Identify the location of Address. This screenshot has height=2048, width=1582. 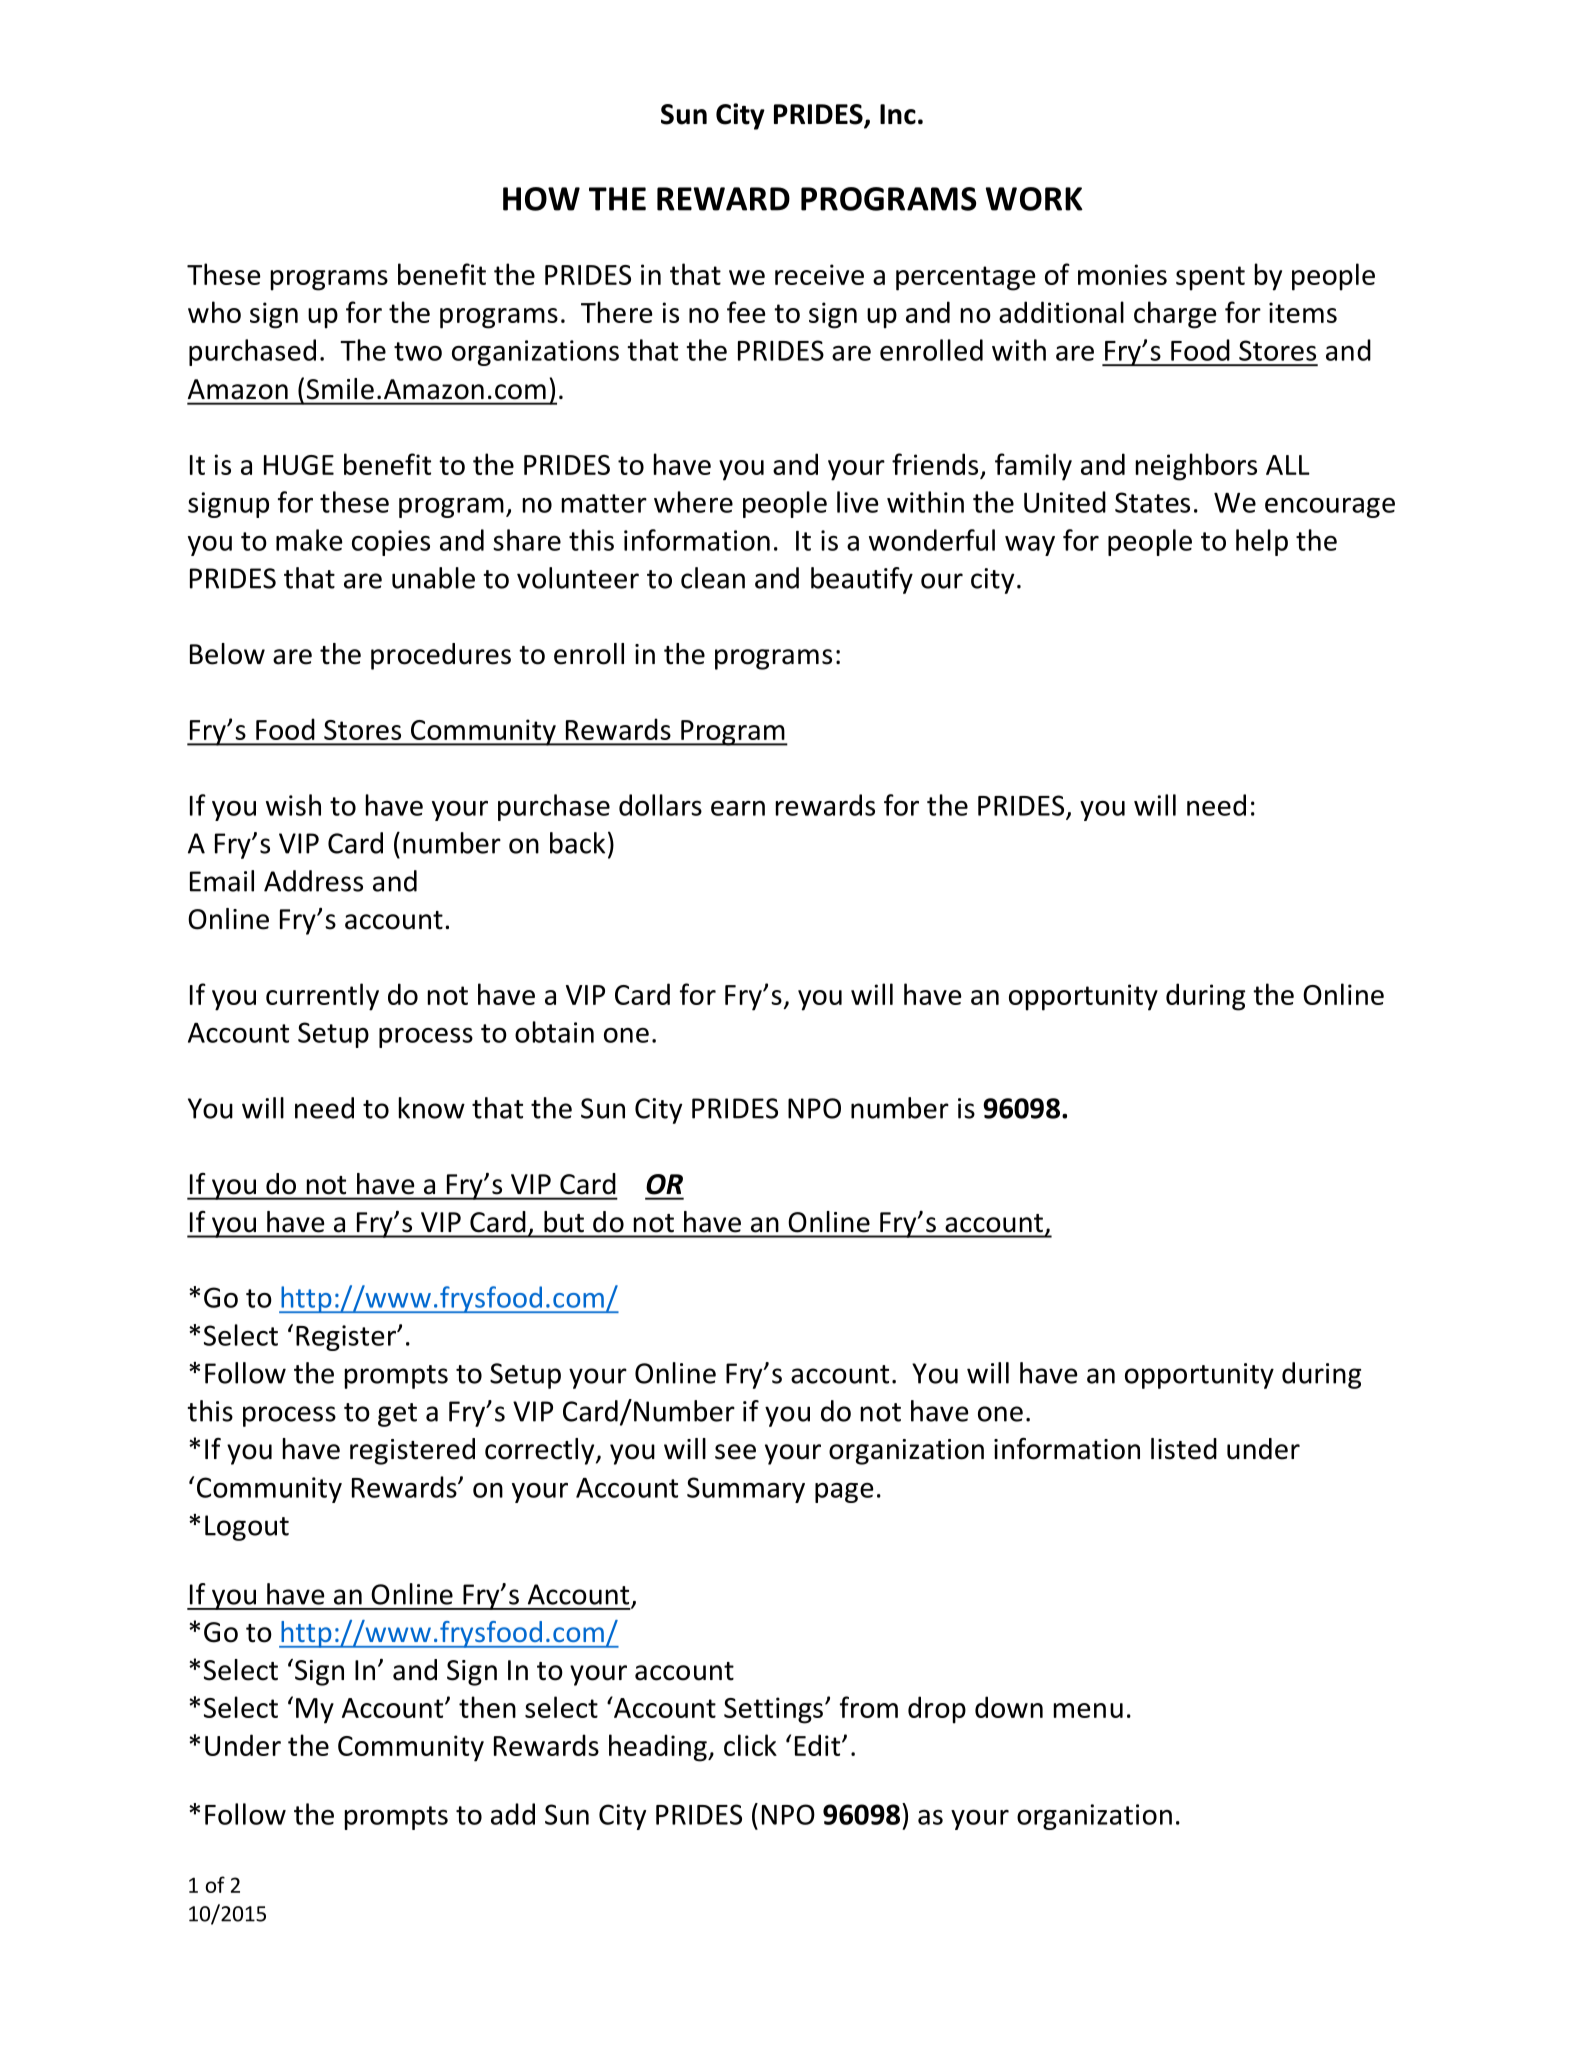
(313, 881).
